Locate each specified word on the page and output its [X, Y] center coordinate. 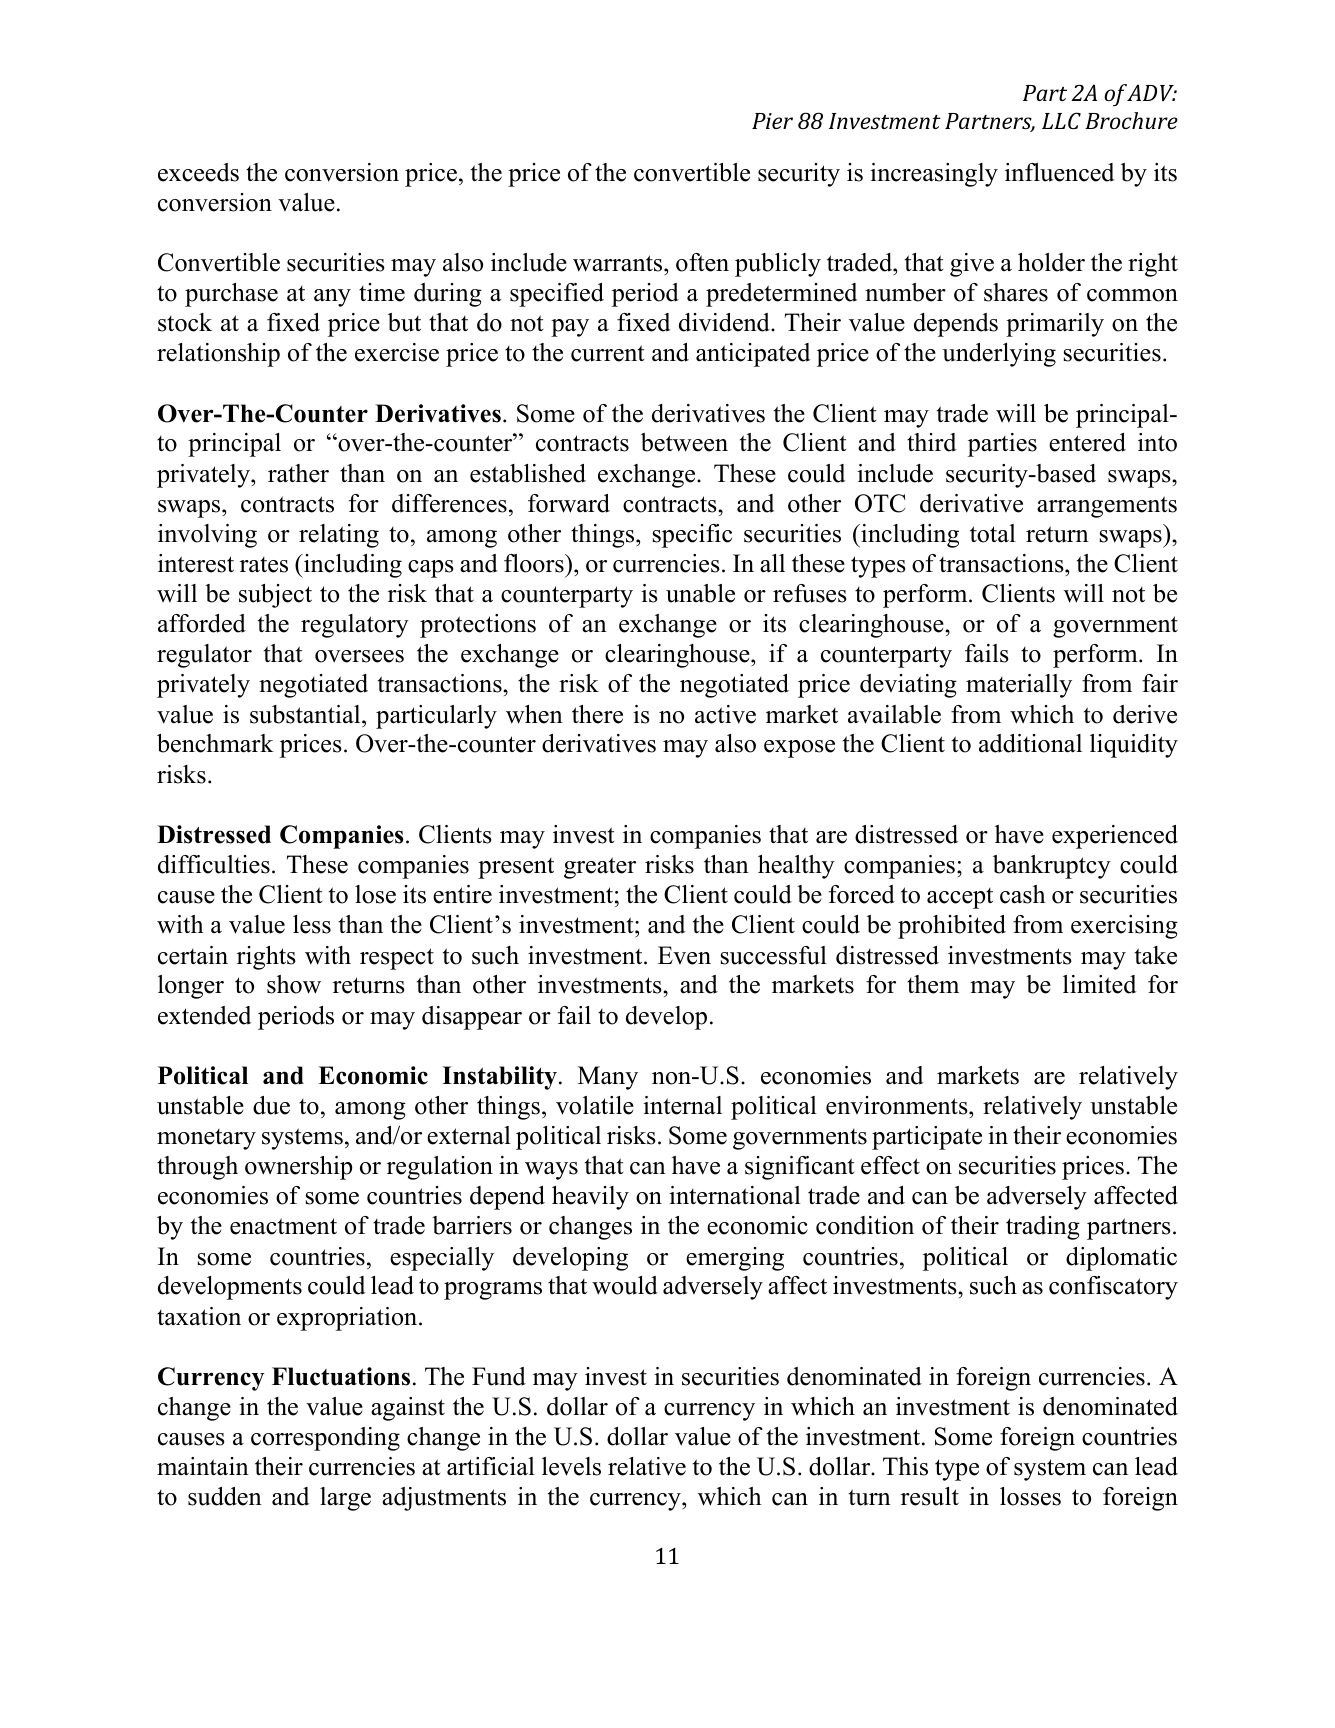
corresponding [325, 1439]
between [684, 442]
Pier [772, 121]
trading [1043, 1228]
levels [571, 1466]
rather [298, 473]
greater [600, 868]
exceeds [198, 172]
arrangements [1107, 507]
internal [682, 1105]
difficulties [214, 864]
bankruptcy [1052, 867]
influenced [1059, 172]
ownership [298, 1168]
